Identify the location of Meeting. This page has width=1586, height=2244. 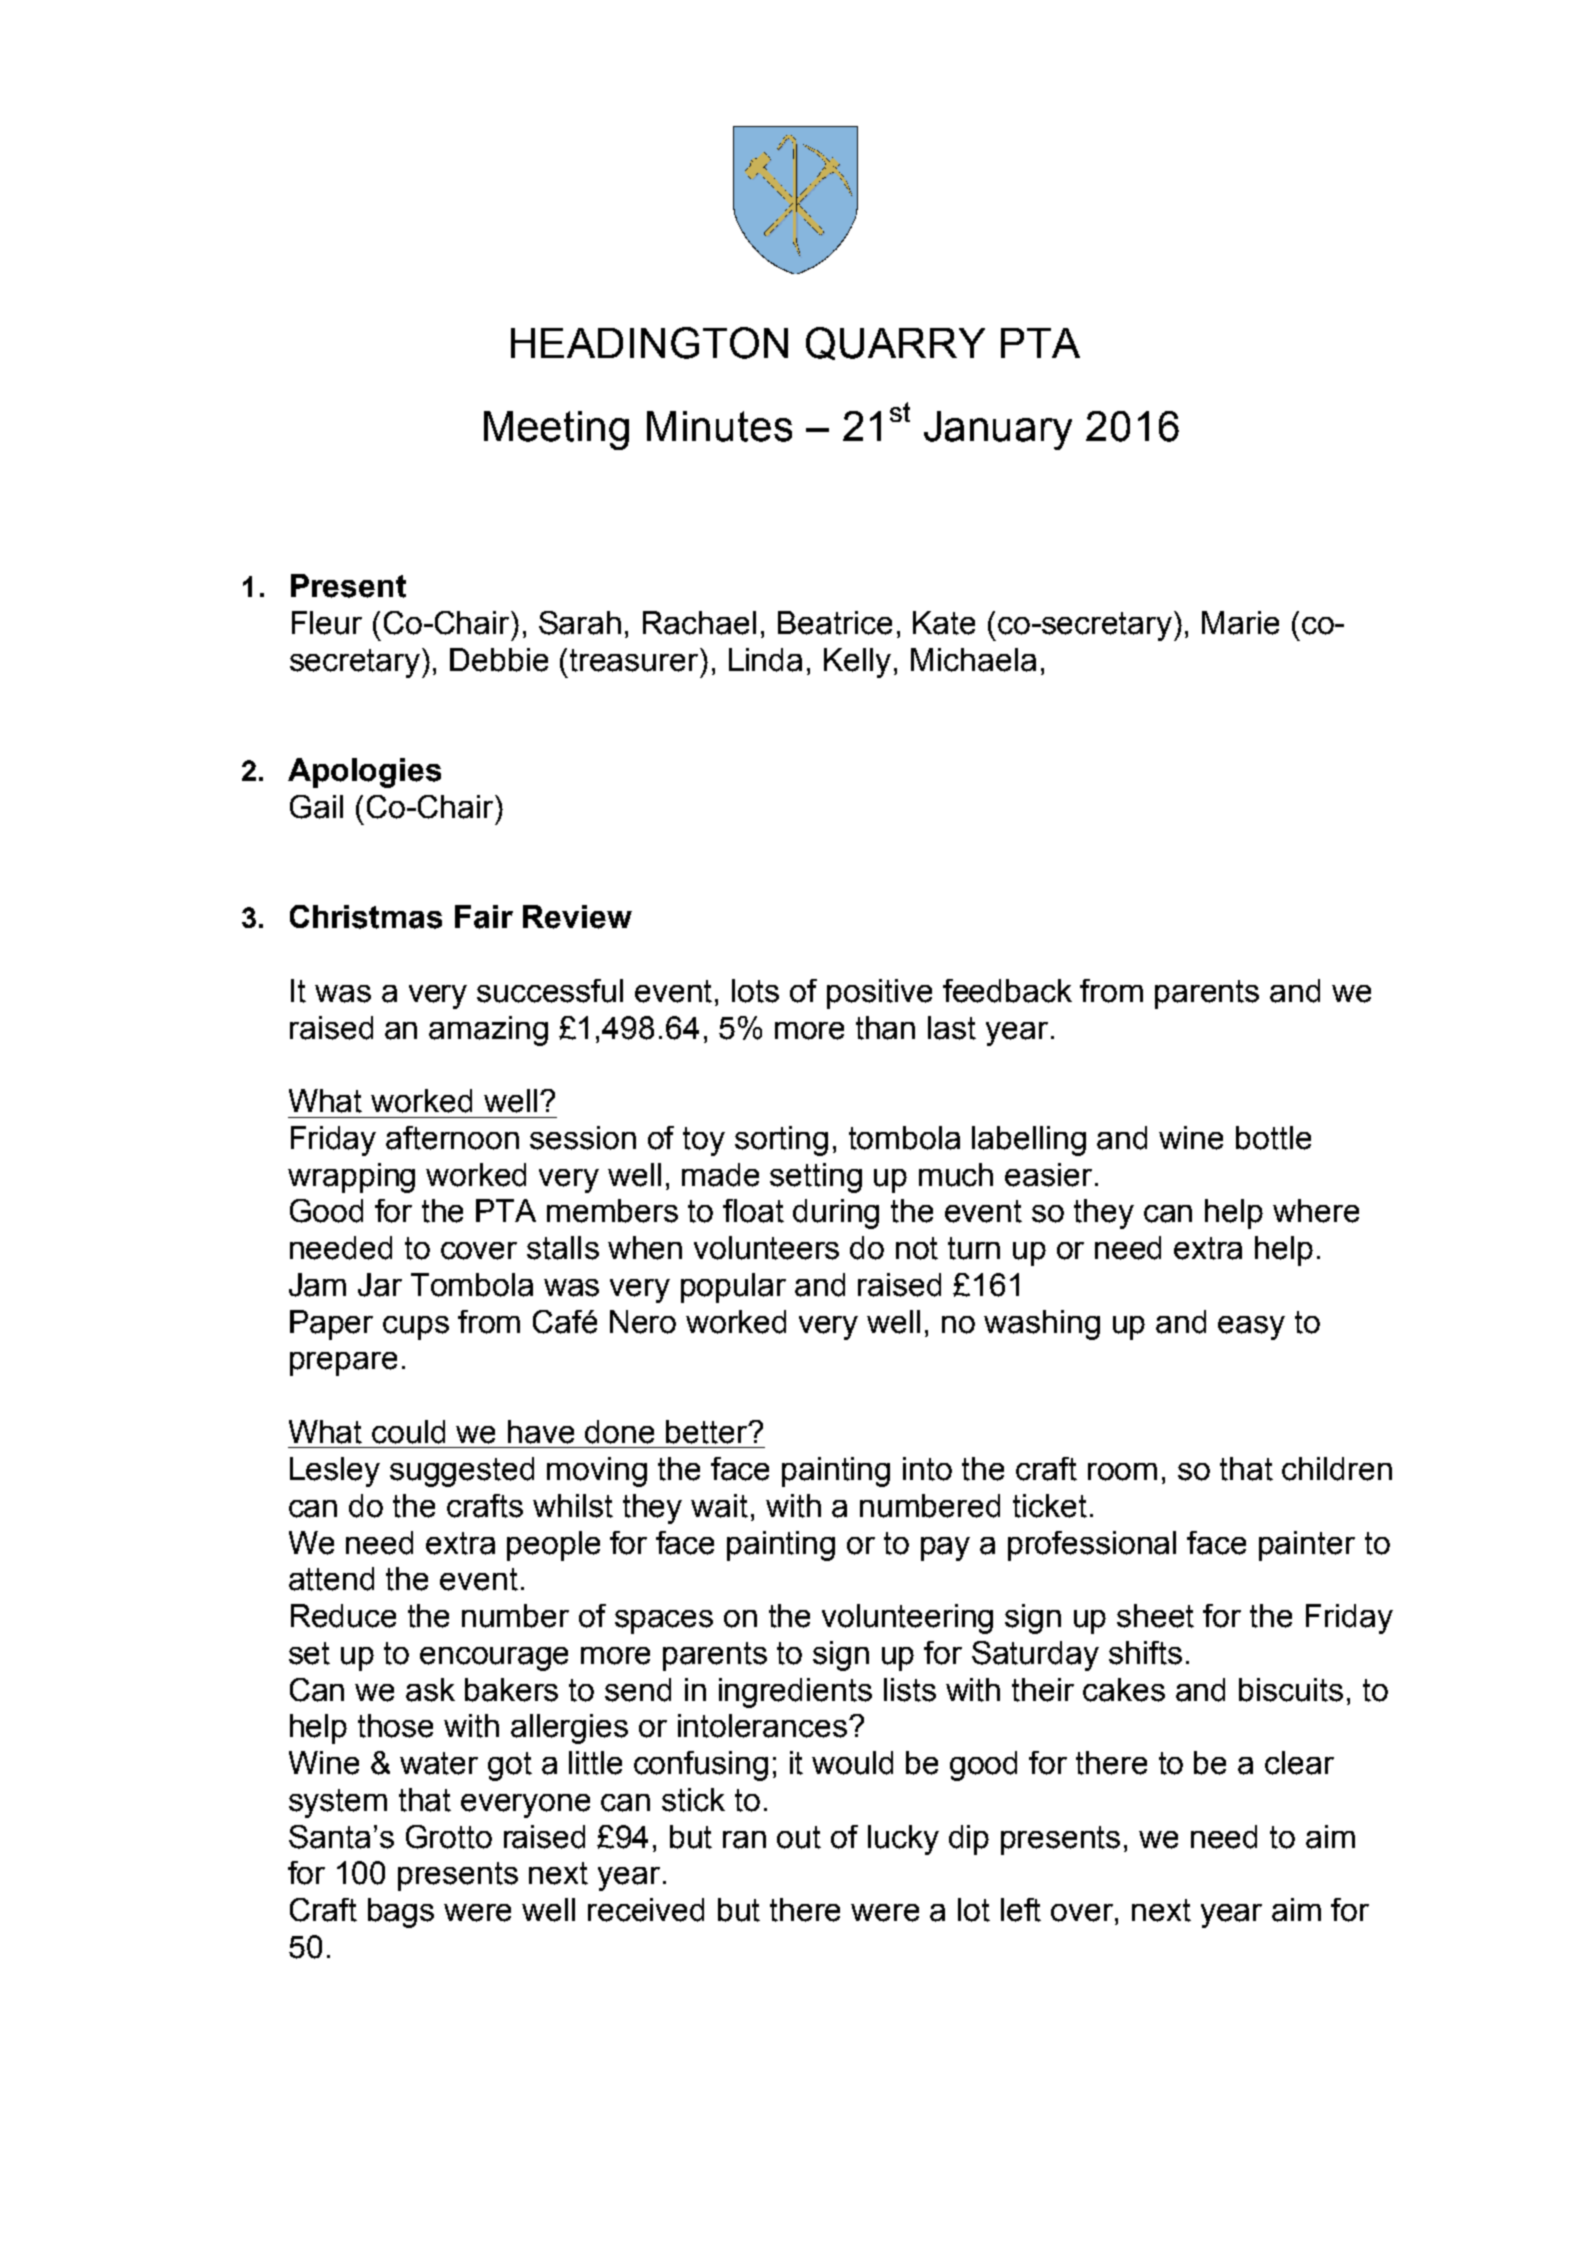
(556, 430).
